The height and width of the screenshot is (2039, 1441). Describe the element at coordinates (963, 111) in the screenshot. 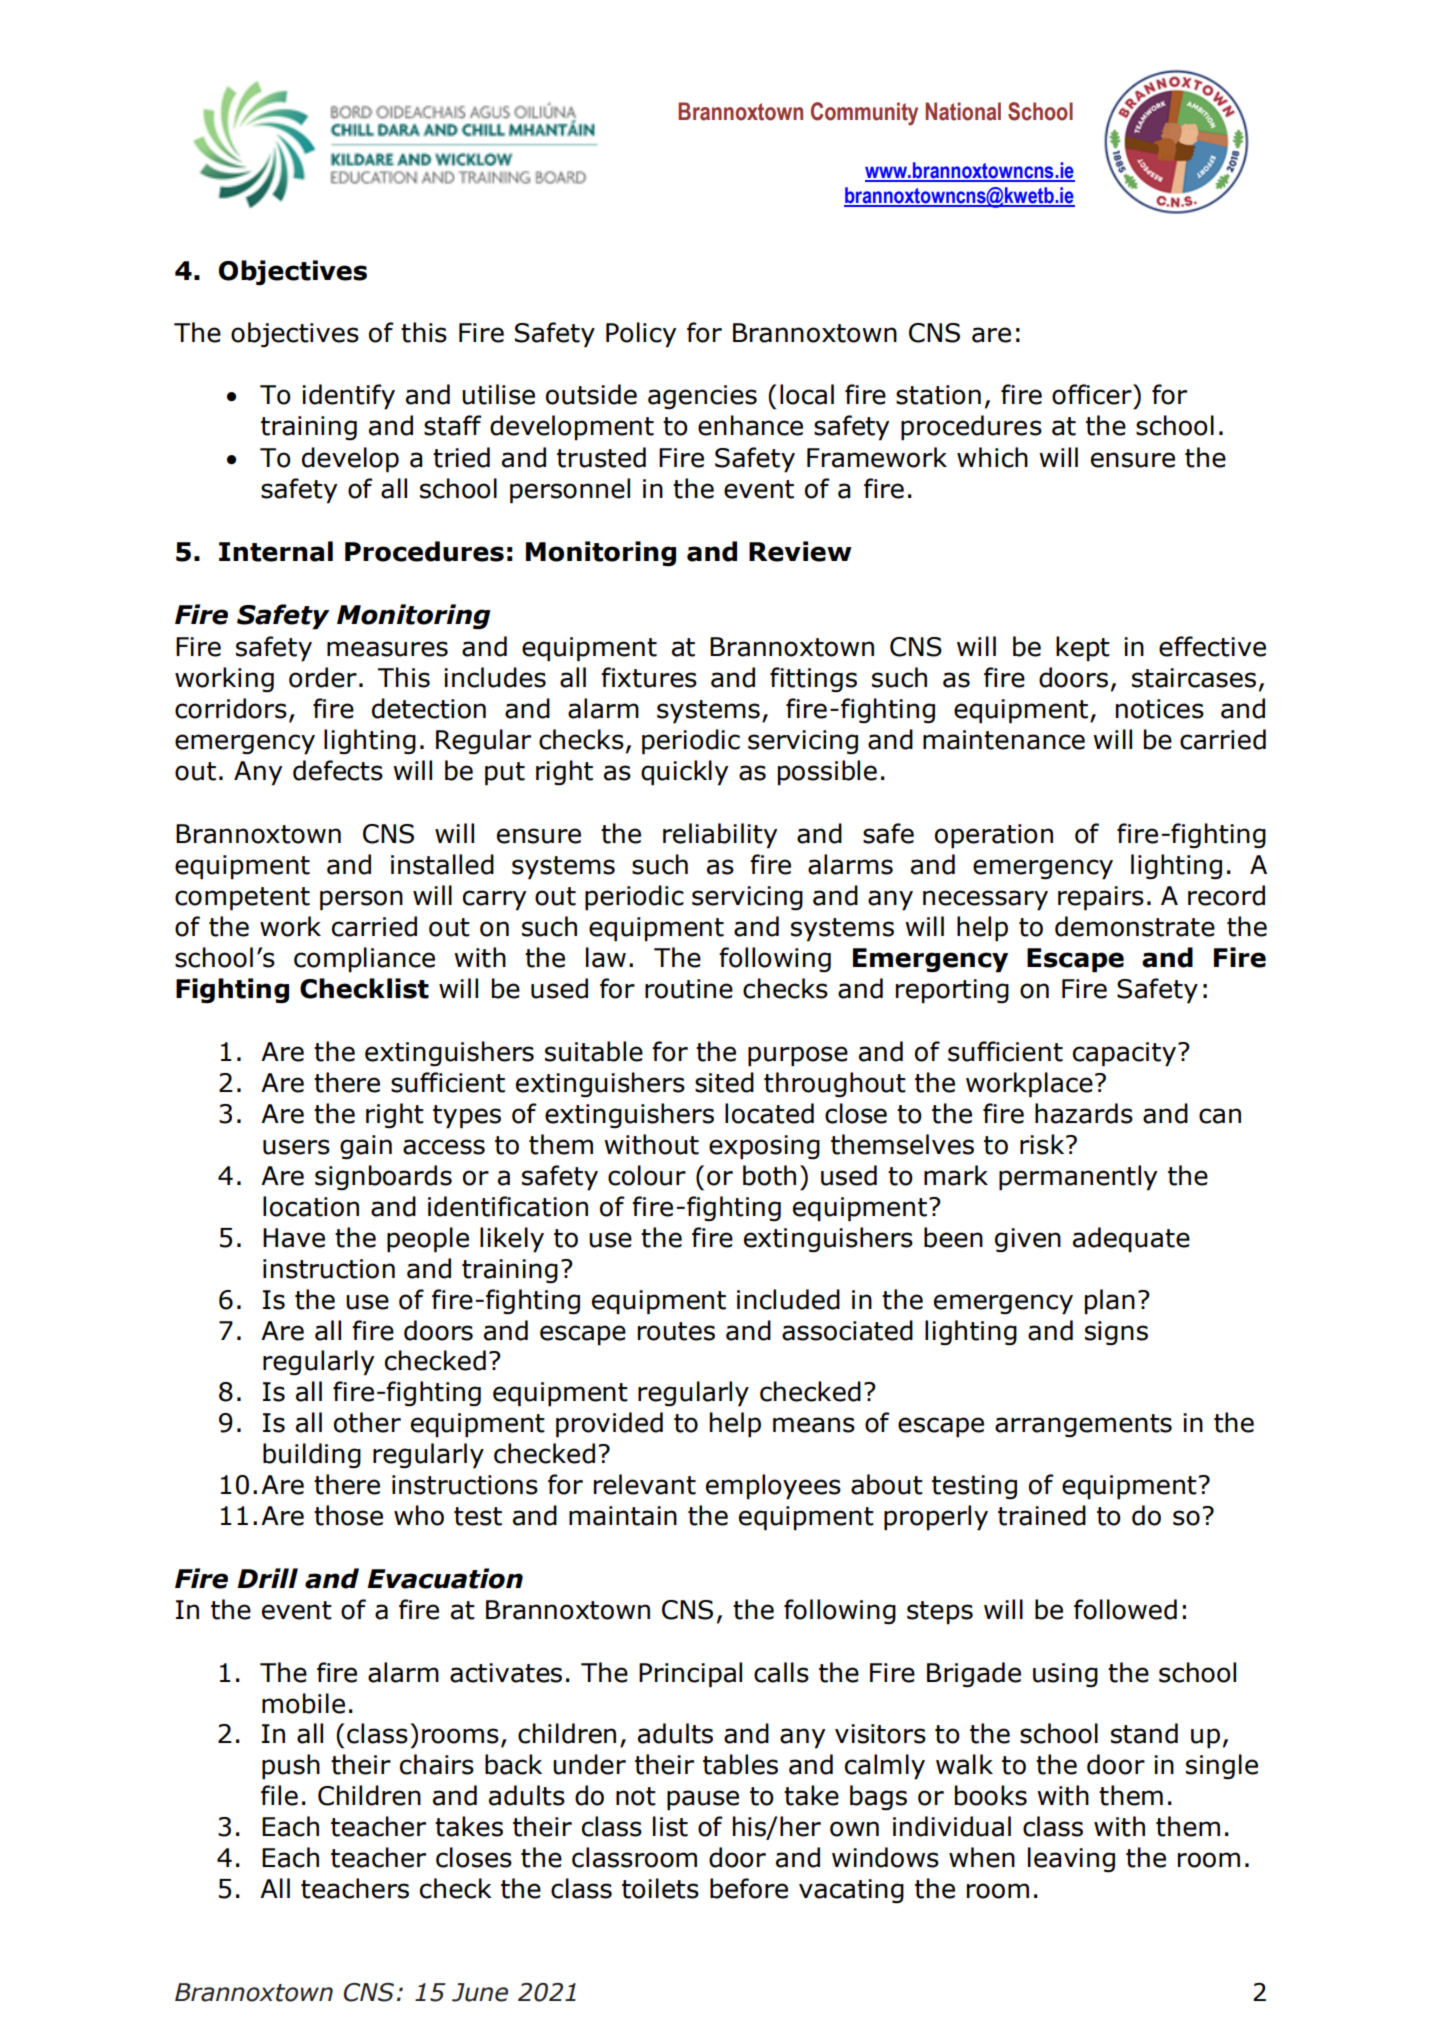

I see `National` at that location.
